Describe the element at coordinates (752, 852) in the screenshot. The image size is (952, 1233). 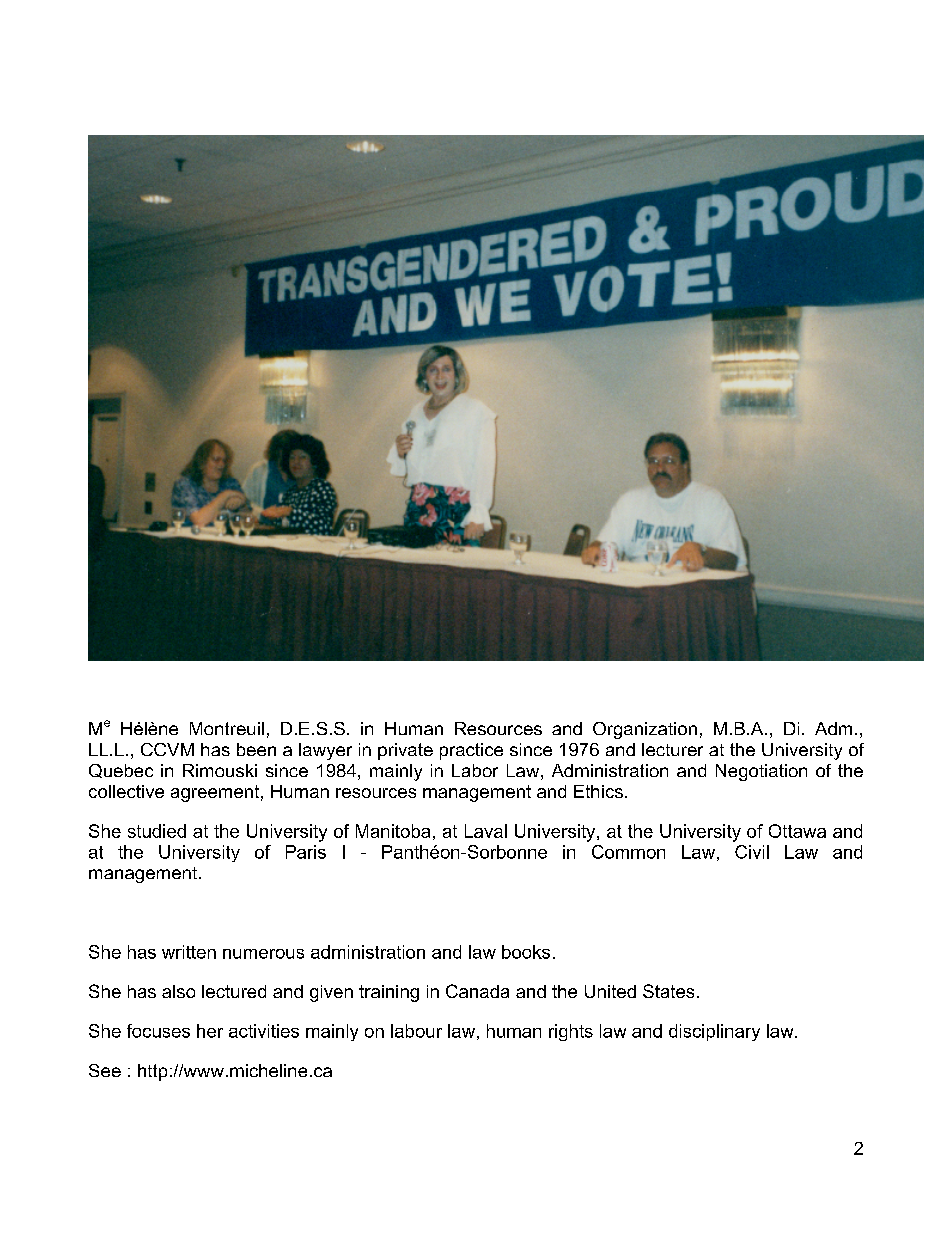
I see `Civil` at that location.
